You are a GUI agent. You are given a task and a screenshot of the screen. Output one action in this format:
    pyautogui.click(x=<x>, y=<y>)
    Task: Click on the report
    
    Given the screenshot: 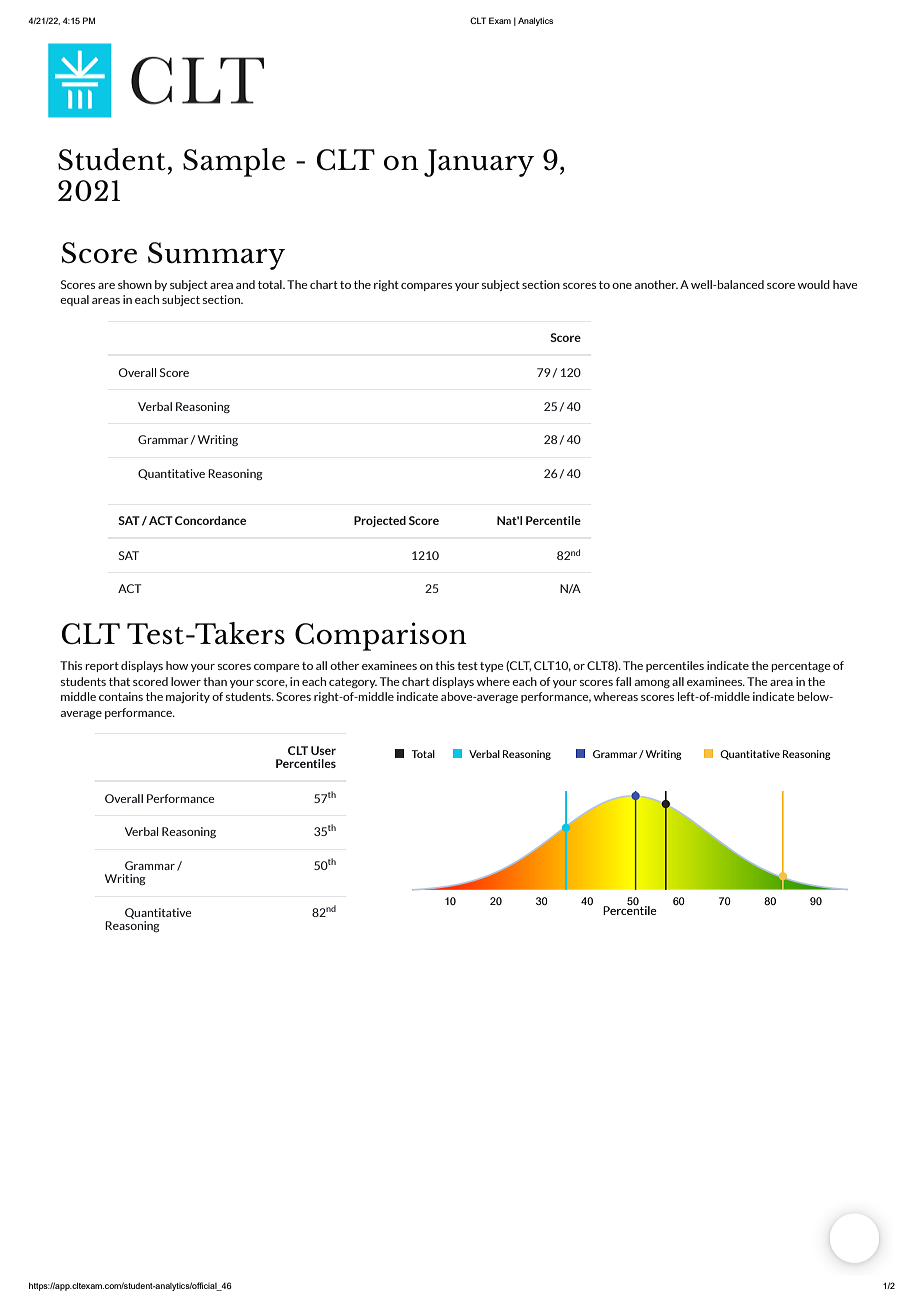 What is the action you would take?
    pyautogui.click(x=102, y=667)
